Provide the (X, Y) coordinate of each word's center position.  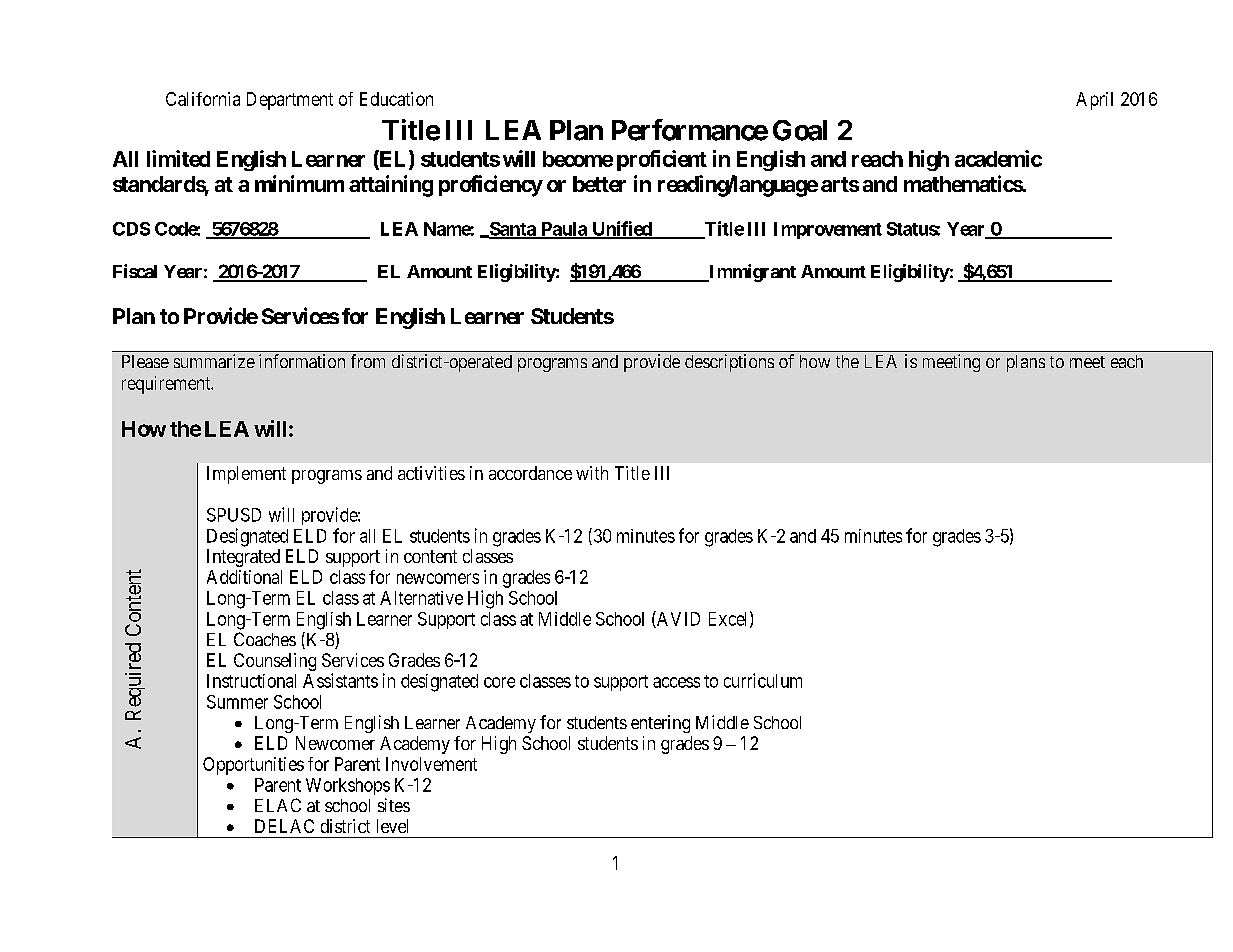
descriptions (729, 363)
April (1094, 101)
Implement (246, 475)
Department (290, 101)
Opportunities (253, 766)
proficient (662, 160)
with (592, 473)
